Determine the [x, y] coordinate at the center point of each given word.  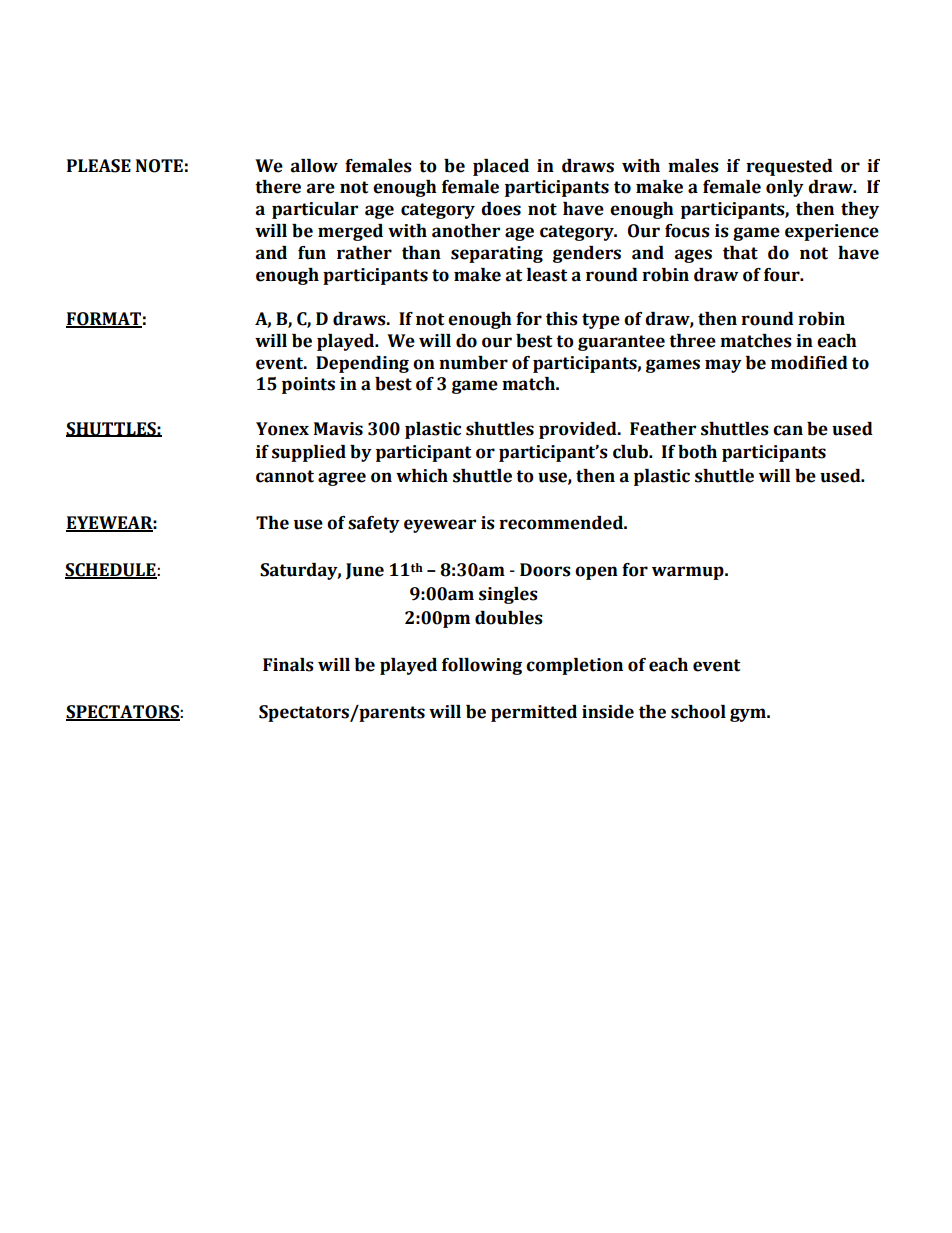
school [698, 712]
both [697, 452]
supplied [309, 453]
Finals [288, 665]
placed [501, 167]
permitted [534, 713]
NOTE [159, 166]
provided [579, 430]
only [785, 188]
